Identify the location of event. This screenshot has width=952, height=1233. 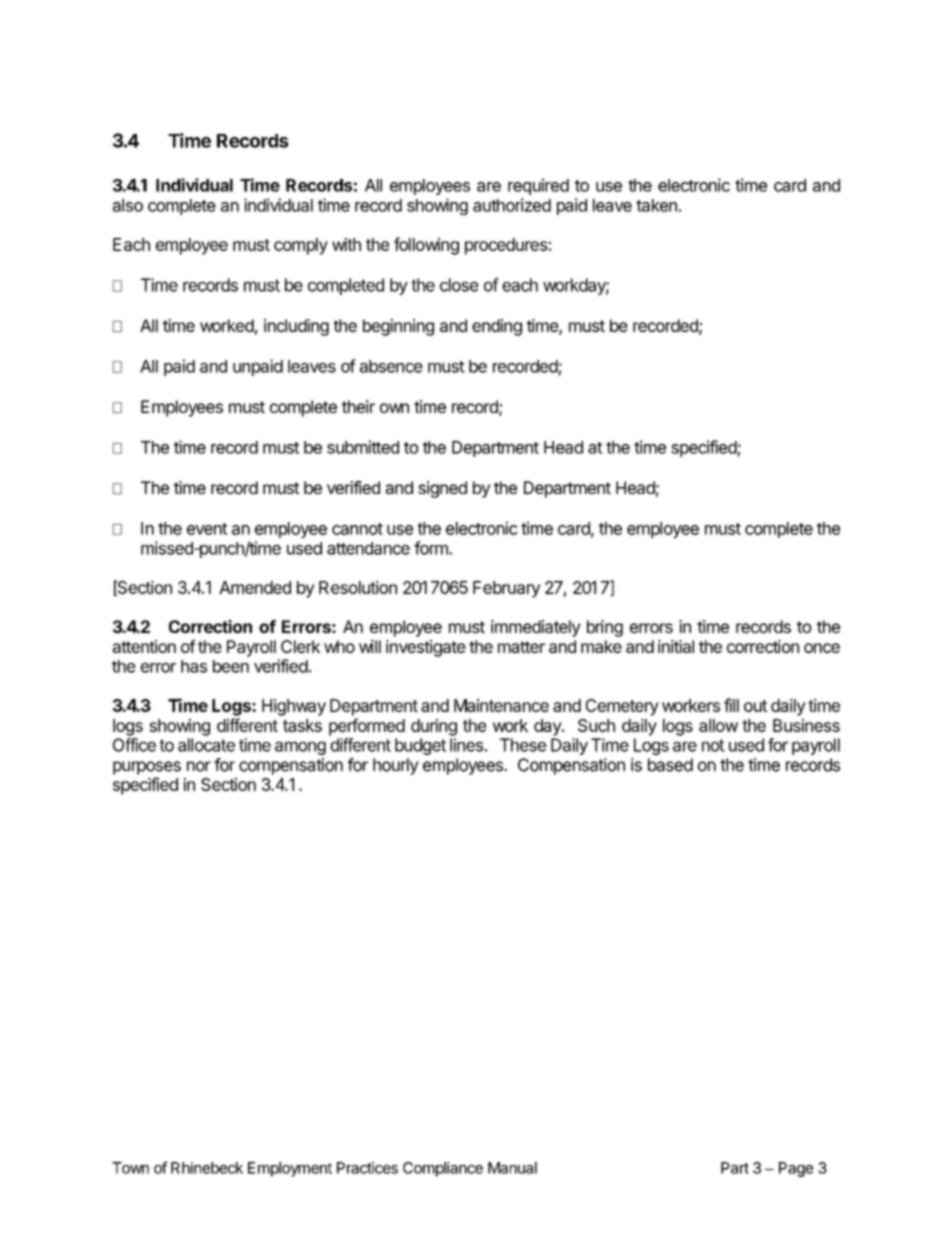
(207, 529).
